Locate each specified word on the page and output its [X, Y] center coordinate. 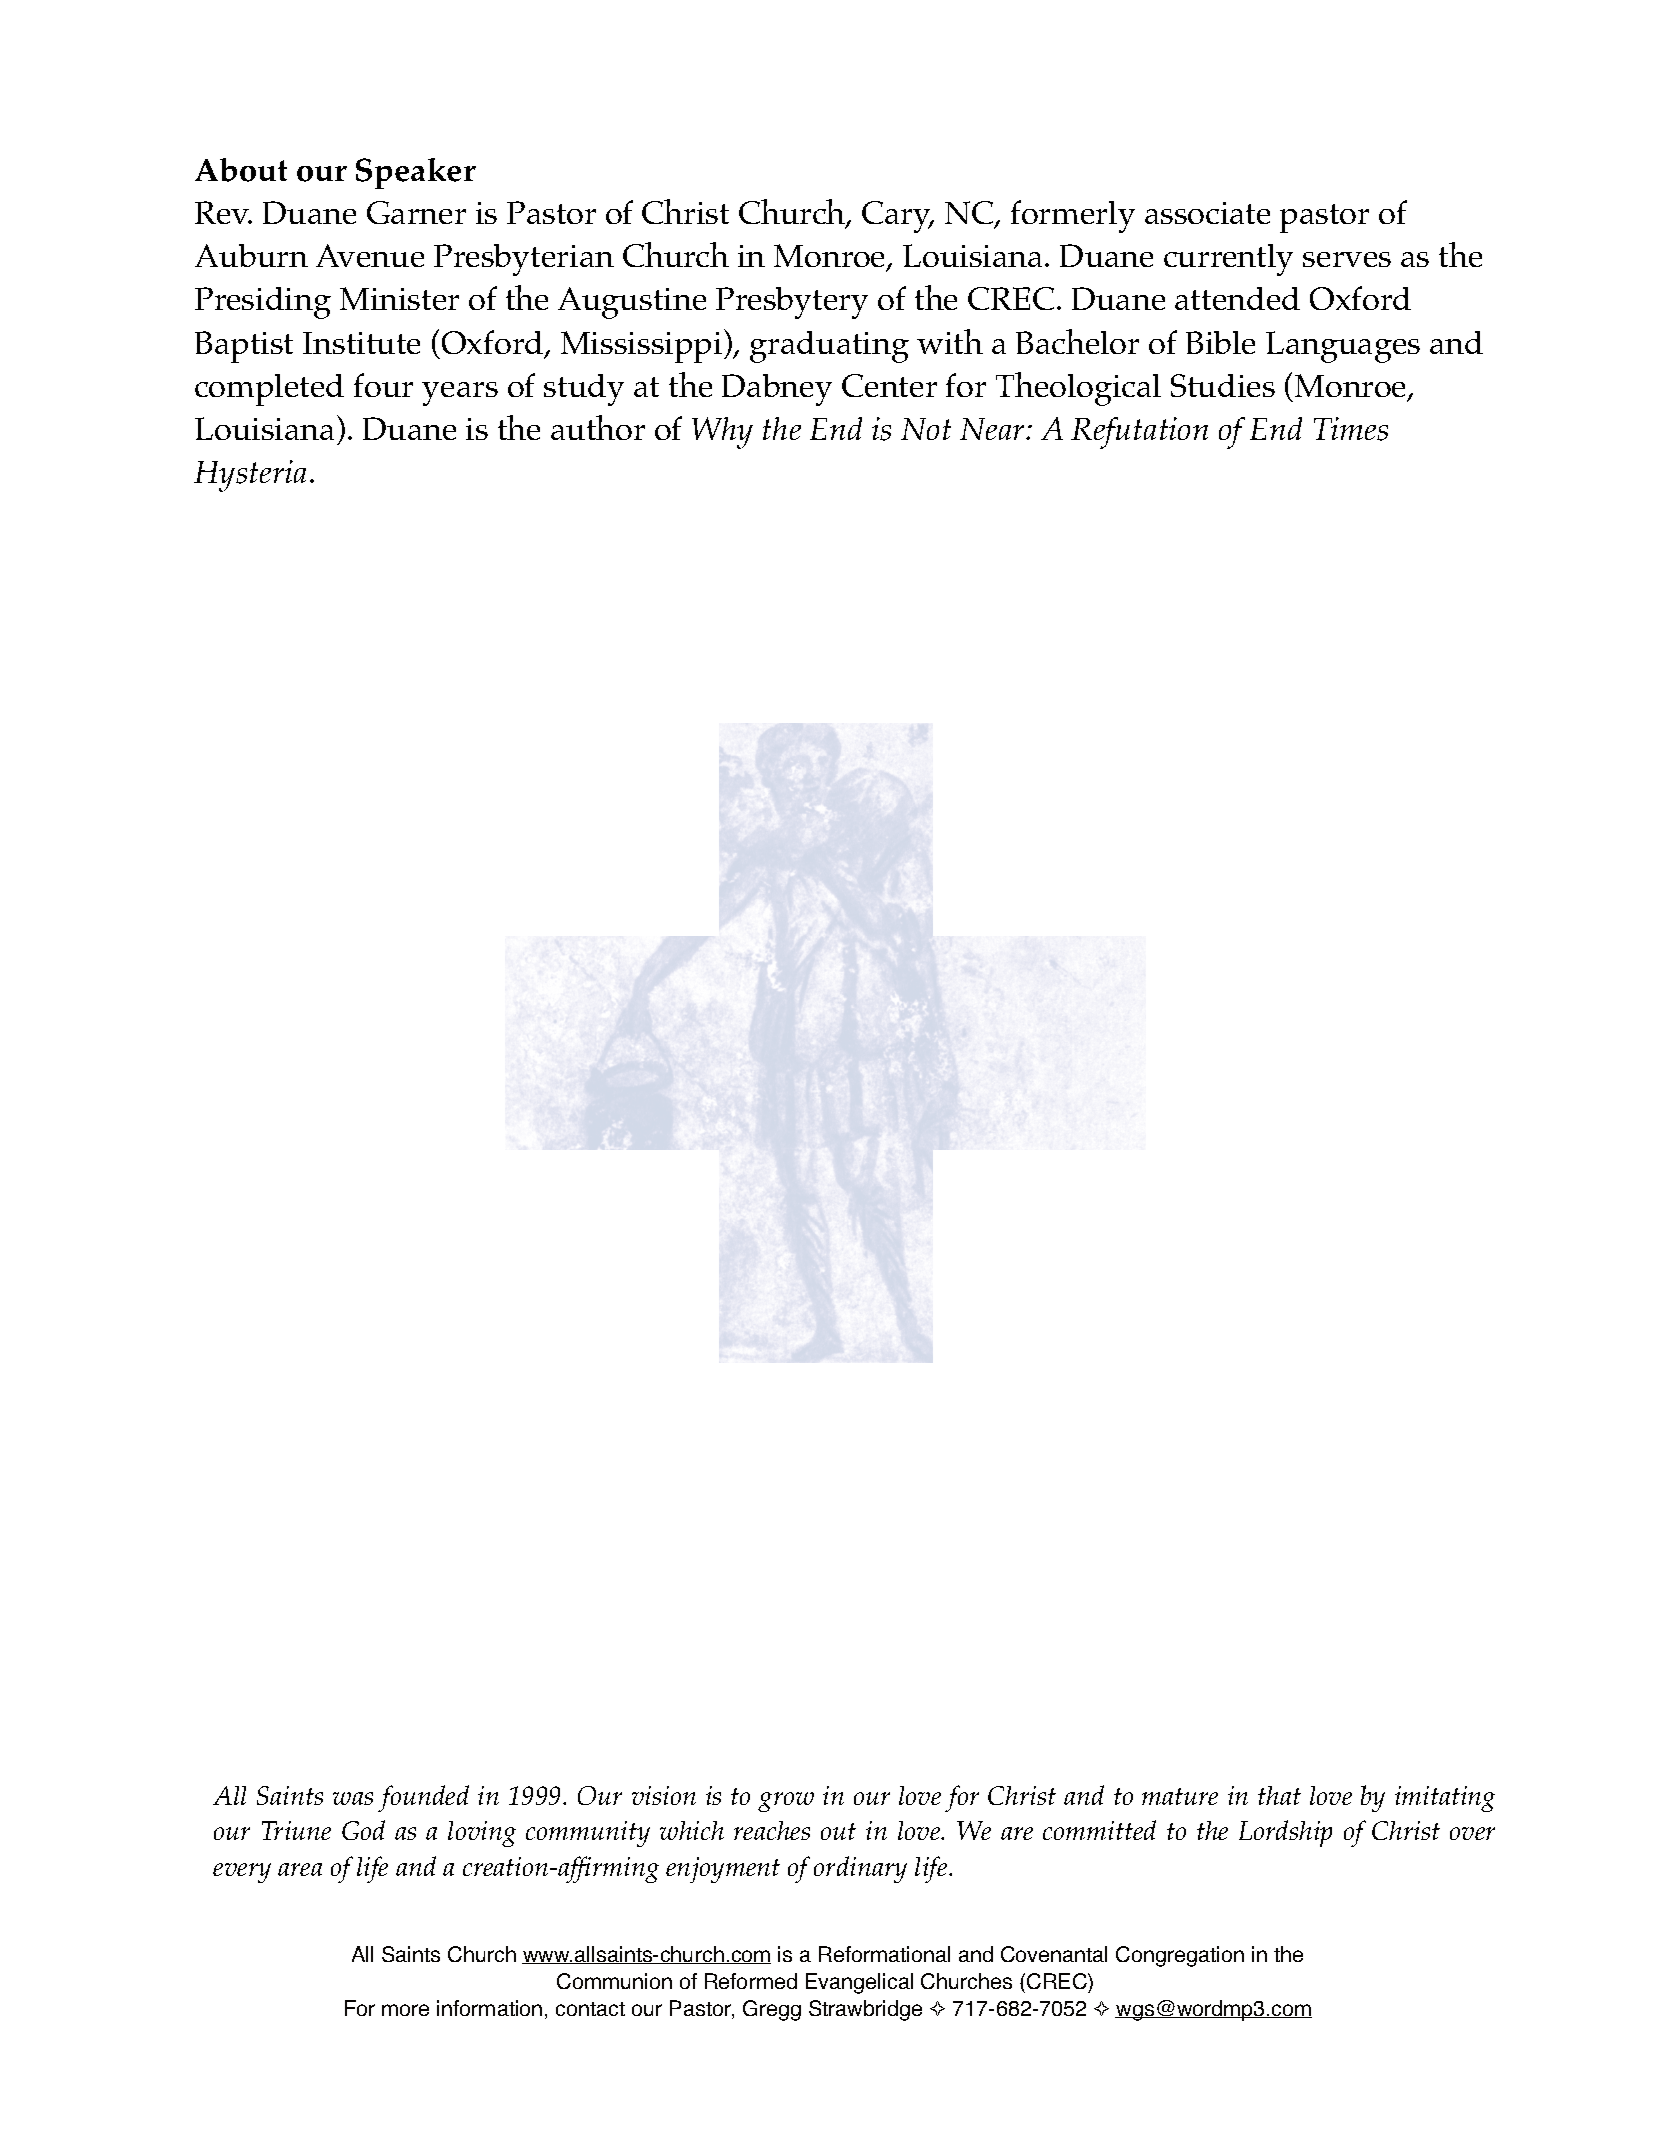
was [353, 1798]
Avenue [370, 255]
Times [1351, 429]
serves [1347, 259]
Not [926, 429]
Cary [897, 217]
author [598, 427]
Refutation [1139, 433]
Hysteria [250, 476]
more [405, 2010]
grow [786, 1802]
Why [722, 433]
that [1279, 1795]
